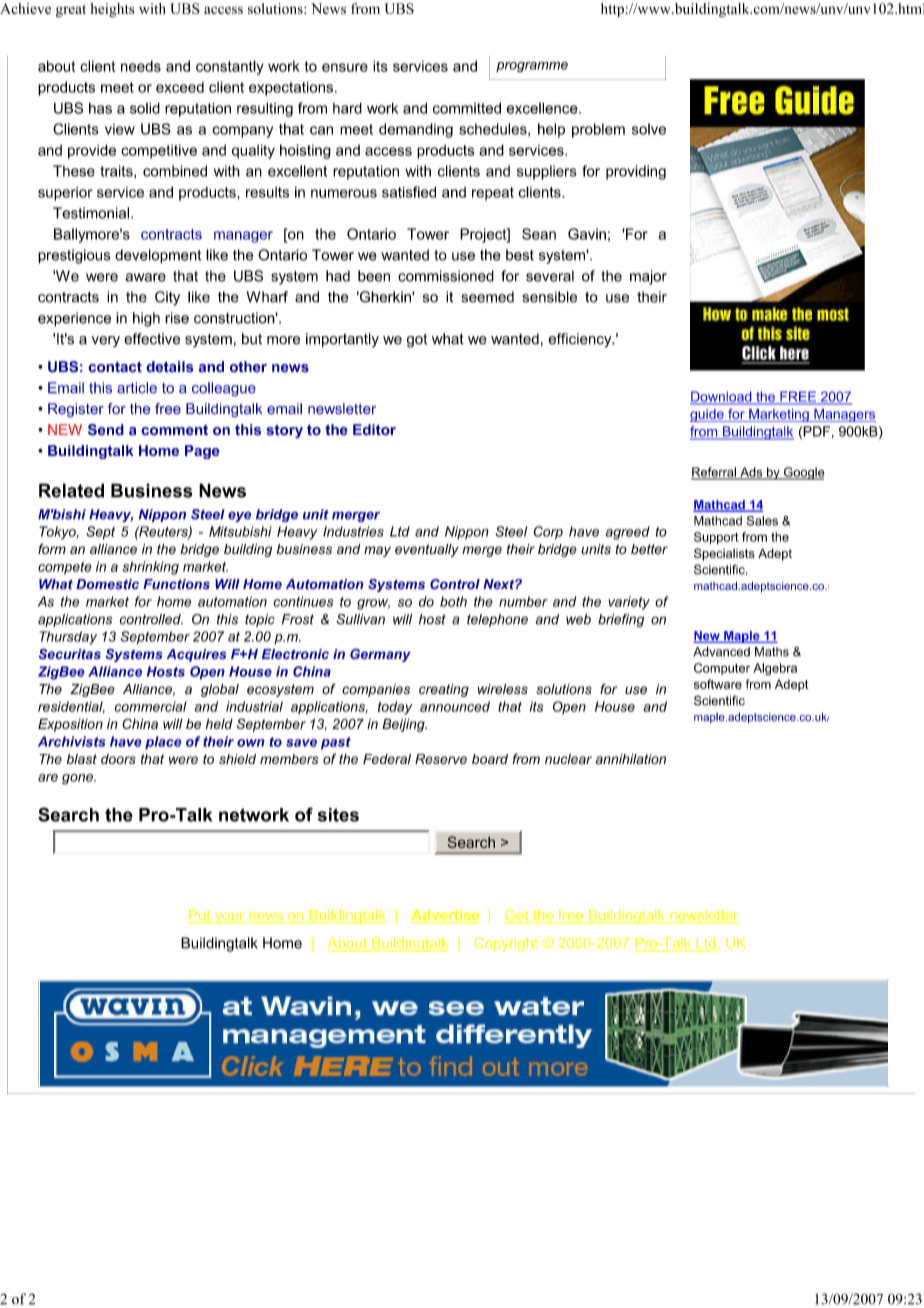  What do you see at coordinates (648, 277) in the image?
I see `major` at bounding box center [648, 277].
